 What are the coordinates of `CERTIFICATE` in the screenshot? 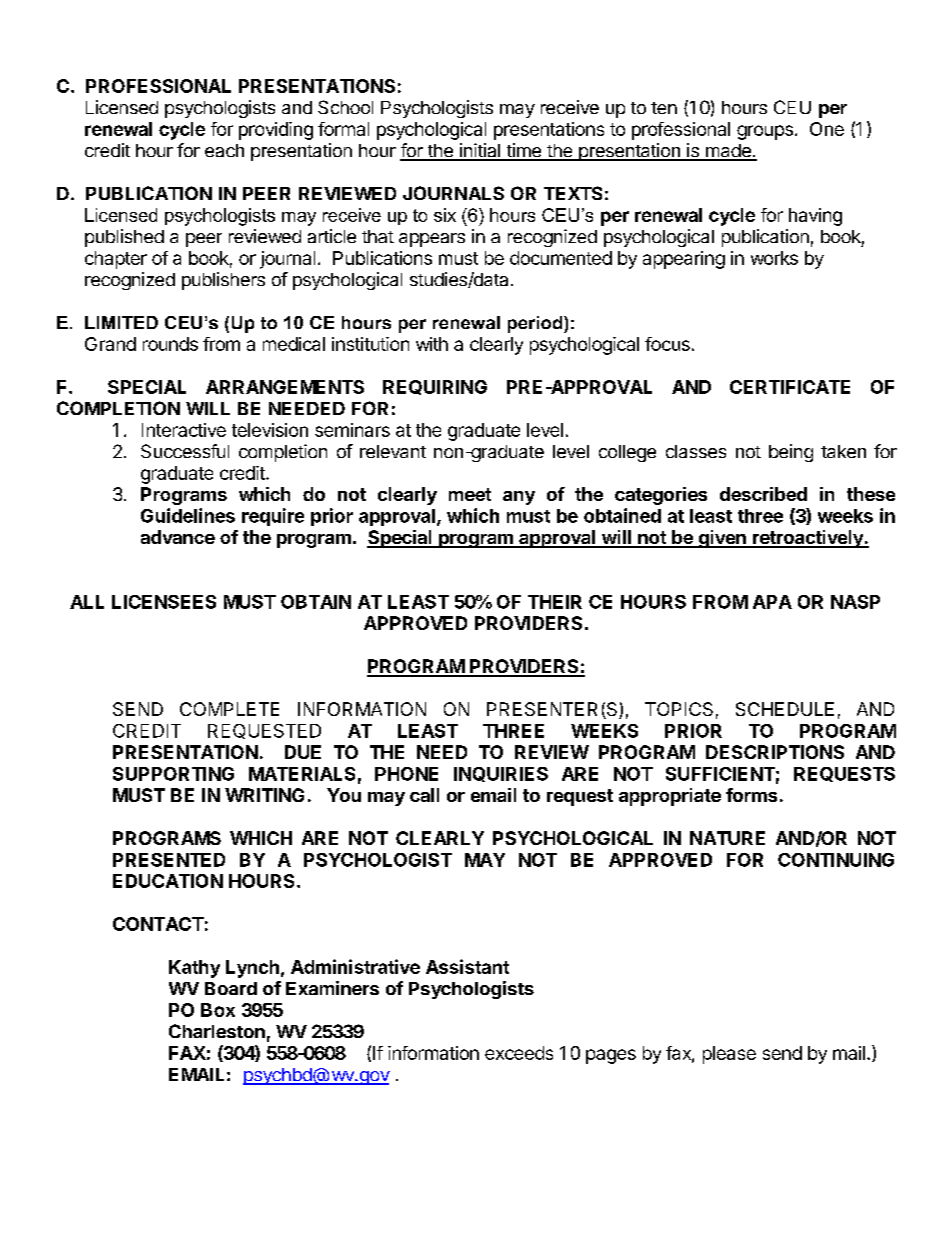 It's located at (790, 387).
